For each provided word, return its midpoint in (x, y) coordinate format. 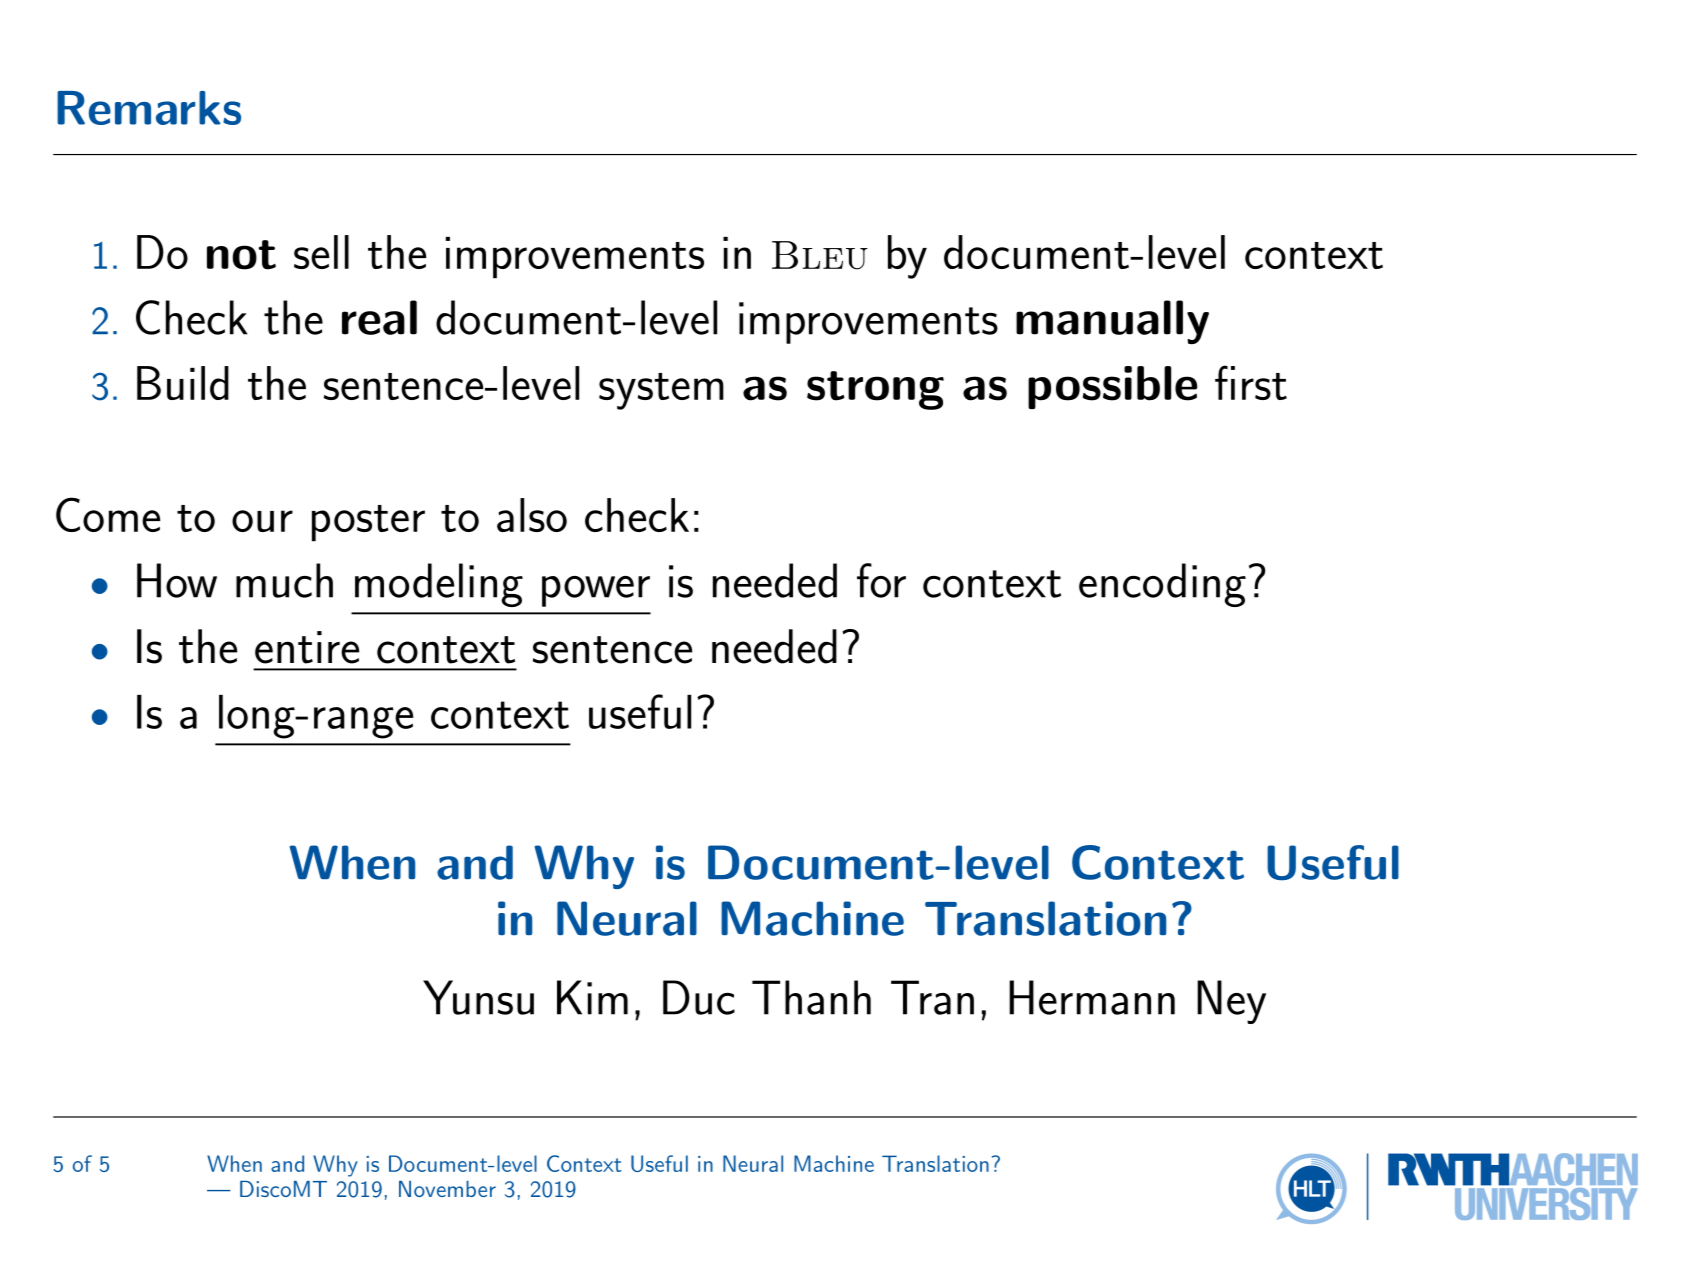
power (596, 591)
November (447, 1189)
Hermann (1092, 997)
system (661, 391)
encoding (1162, 585)
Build (183, 383)
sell (321, 252)
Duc (699, 997)
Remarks (149, 108)
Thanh (811, 997)
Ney (1231, 1002)
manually (1112, 322)
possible (1112, 387)
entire (307, 647)
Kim (592, 997)
